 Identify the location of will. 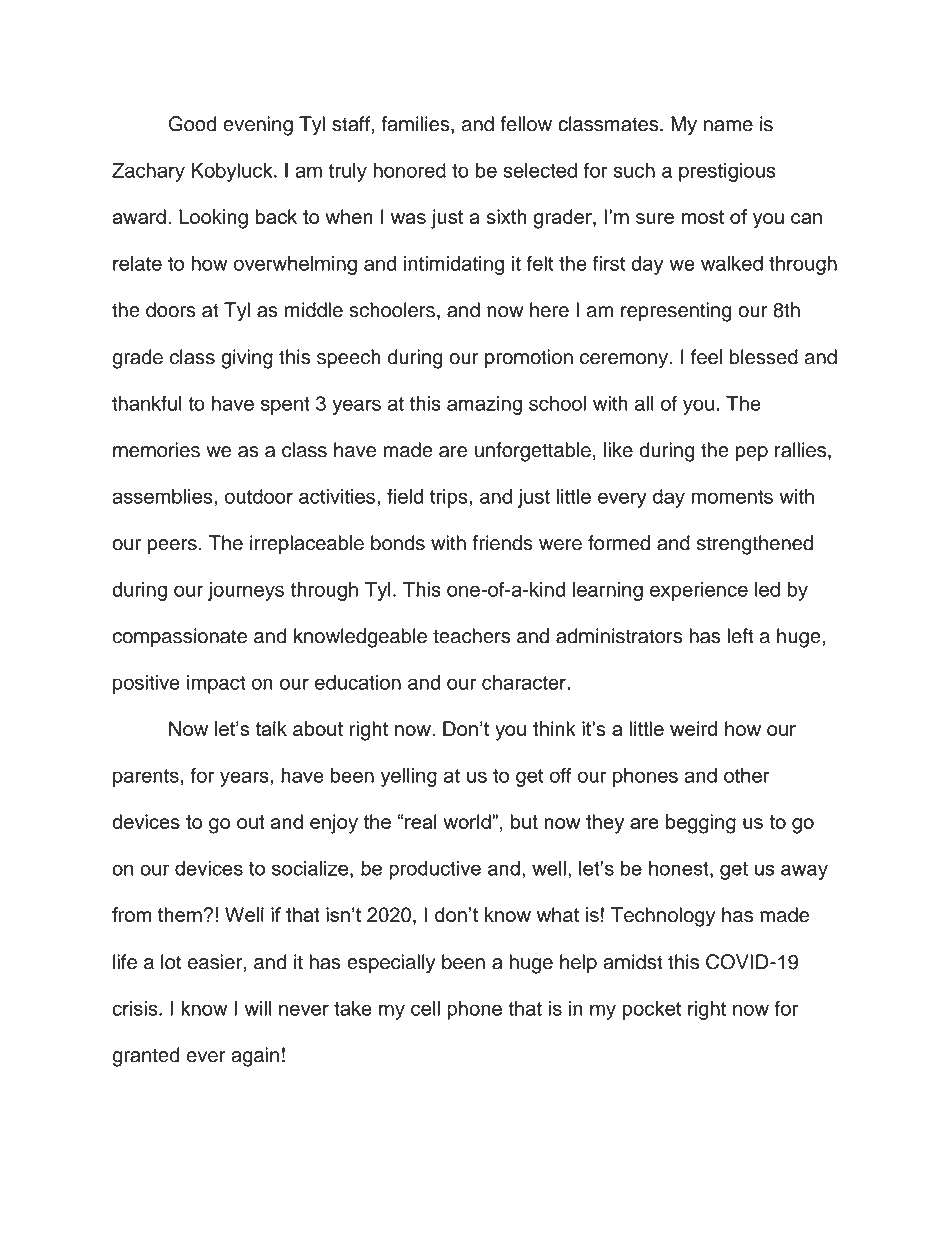
(258, 1008).
